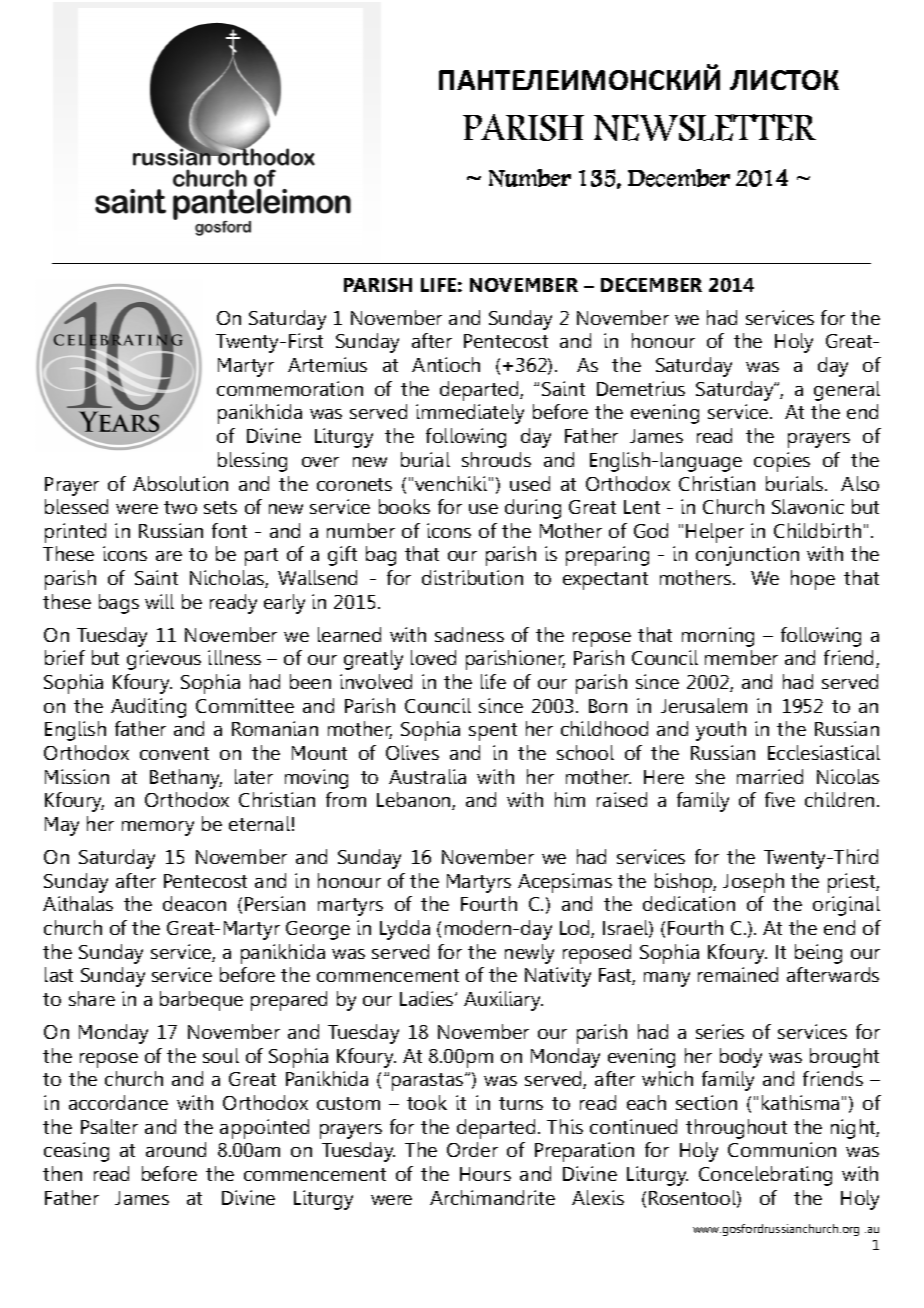 The width and height of the document is (924, 1308). Describe the element at coordinates (186, 779) in the document. I see `Bethany` at that location.
